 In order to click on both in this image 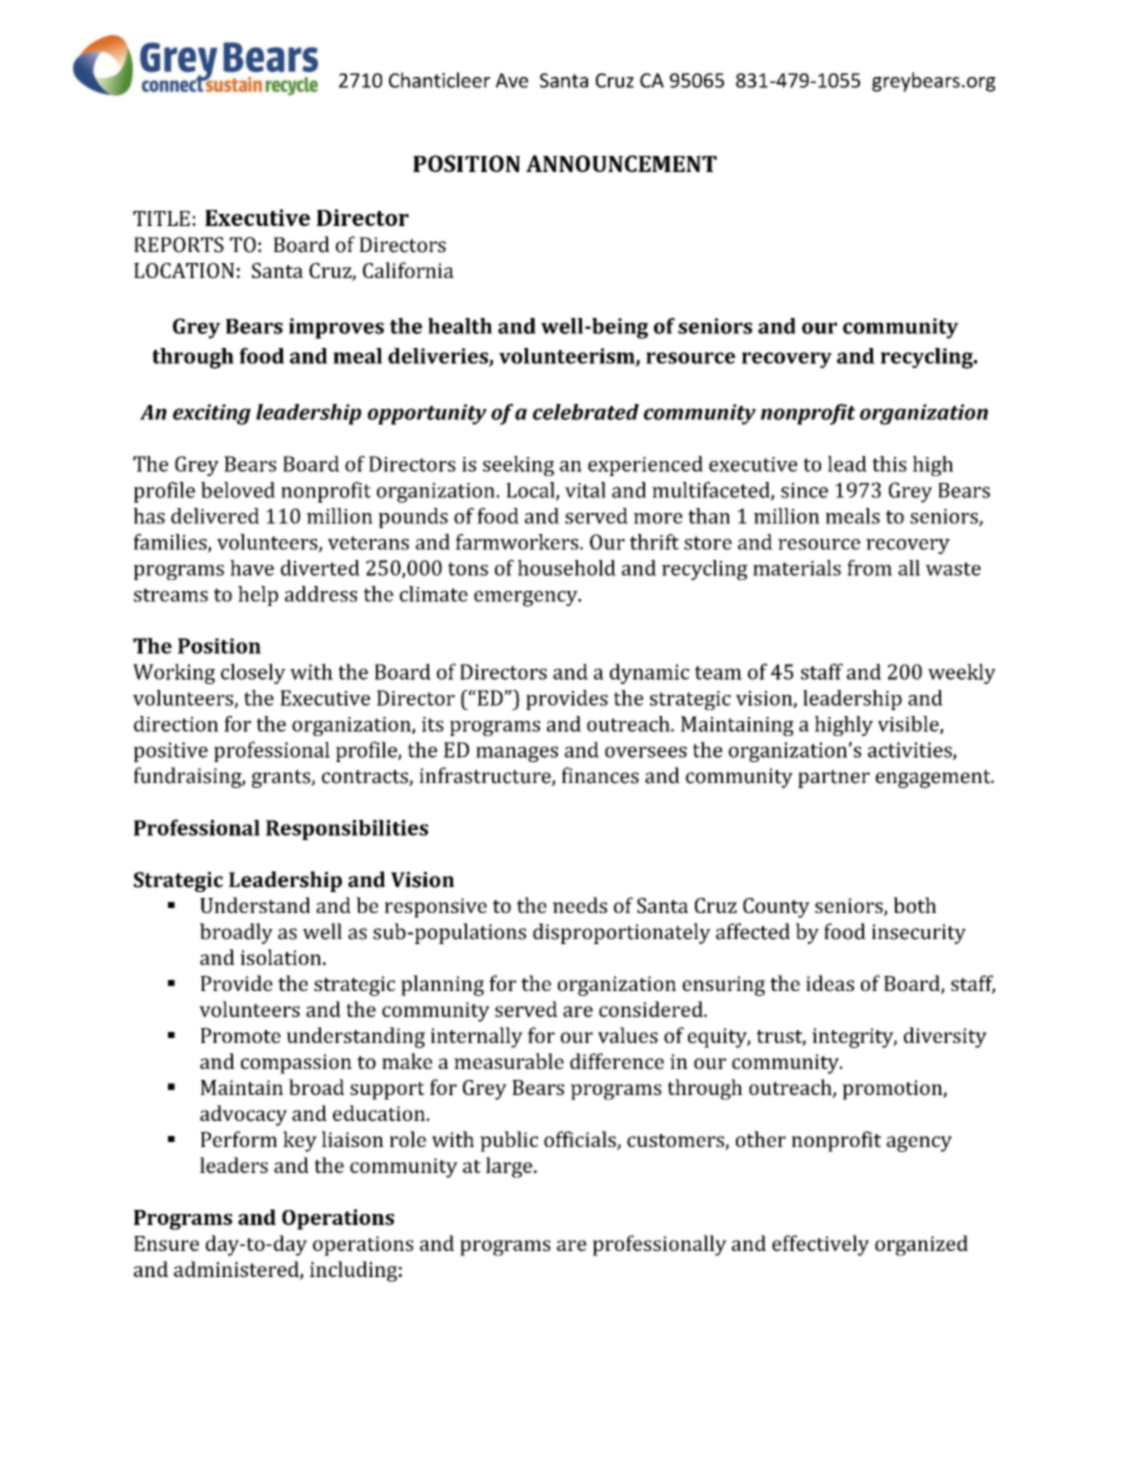, I will do `click(915, 905)`.
